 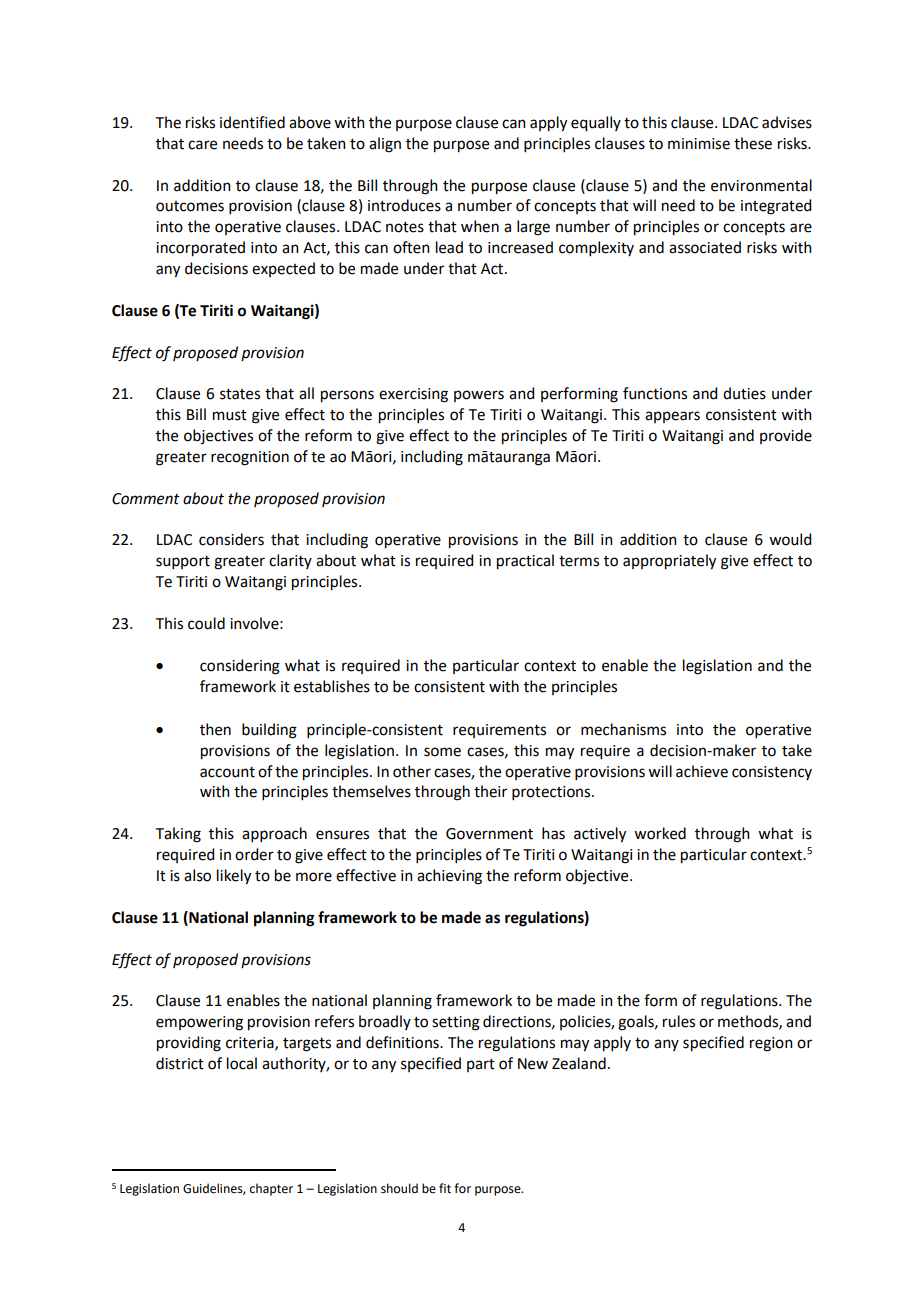 I want to click on care, so click(x=202, y=145).
